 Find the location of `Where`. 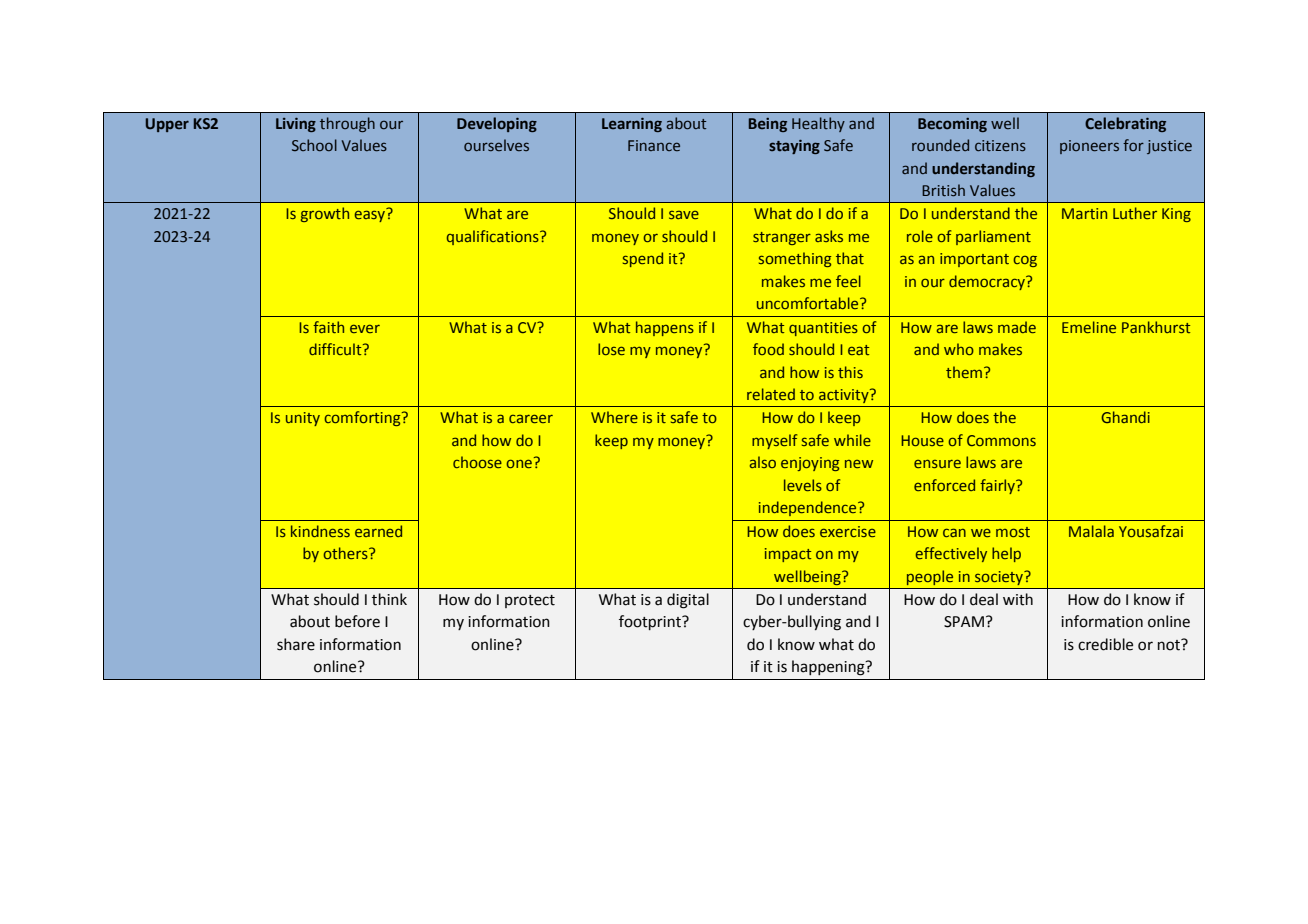

Where is located at coordinates (614, 417).
